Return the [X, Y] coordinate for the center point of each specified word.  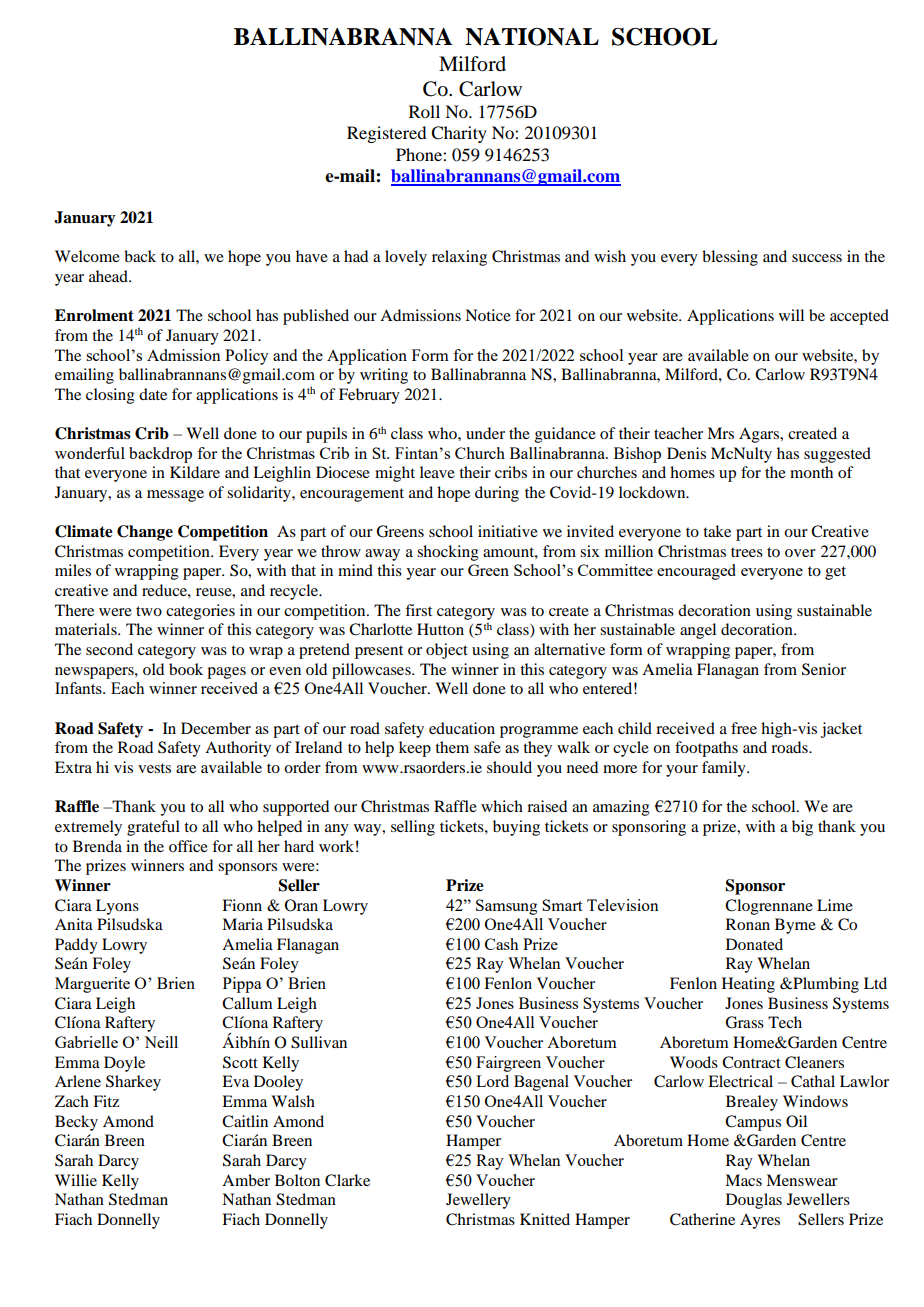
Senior [824, 669]
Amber [246, 1180]
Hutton [440, 629]
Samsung [507, 907]
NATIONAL [532, 37]
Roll [424, 111]
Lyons [117, 907]
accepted [859, 317]
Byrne [795, 926]
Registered [386, 134]
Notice [488, 315]
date [153, 394]
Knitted [545, 1219]
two [149, 611]
